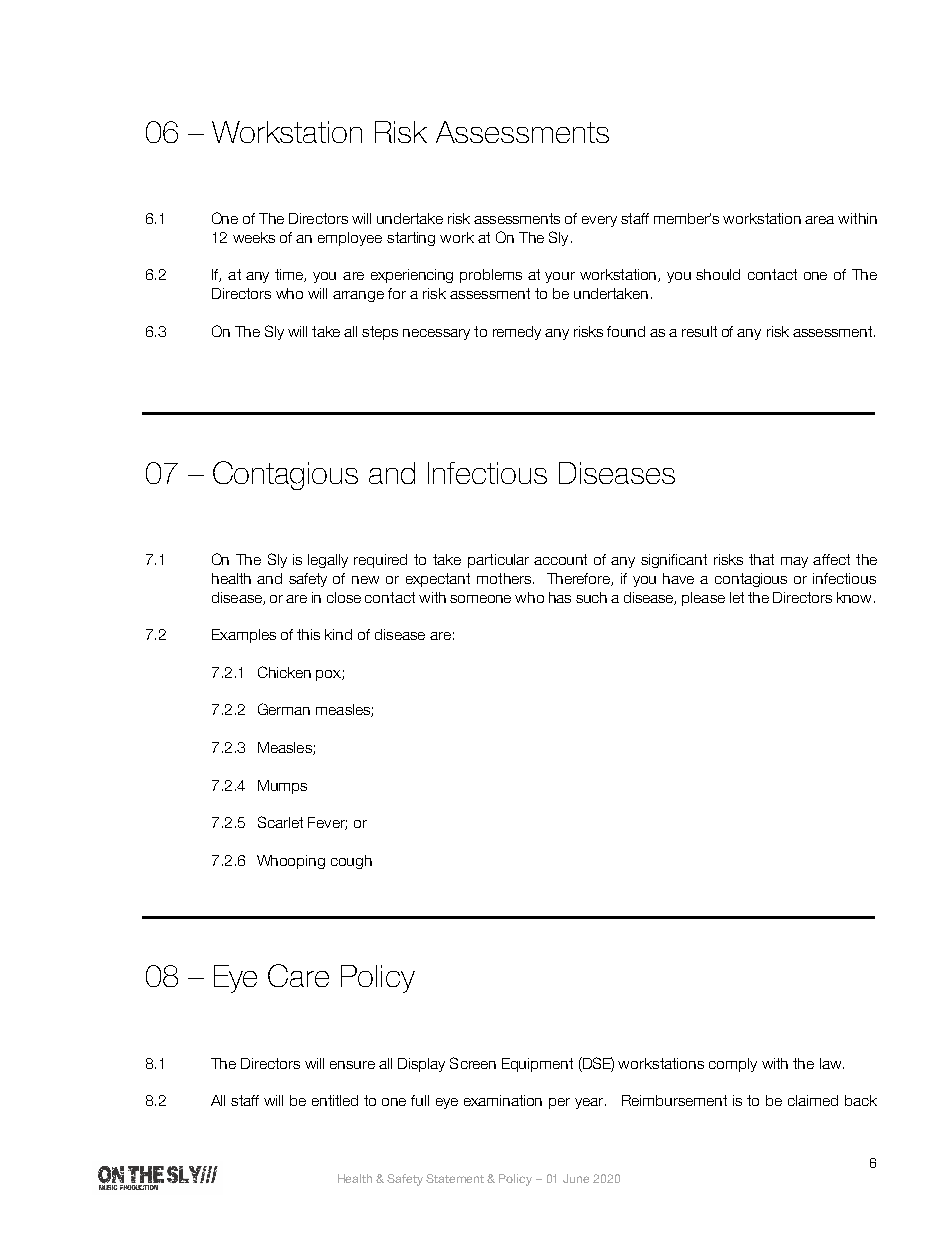  Describe the element at coordinates (350, 239) in the document. I see `employee` at that location.
